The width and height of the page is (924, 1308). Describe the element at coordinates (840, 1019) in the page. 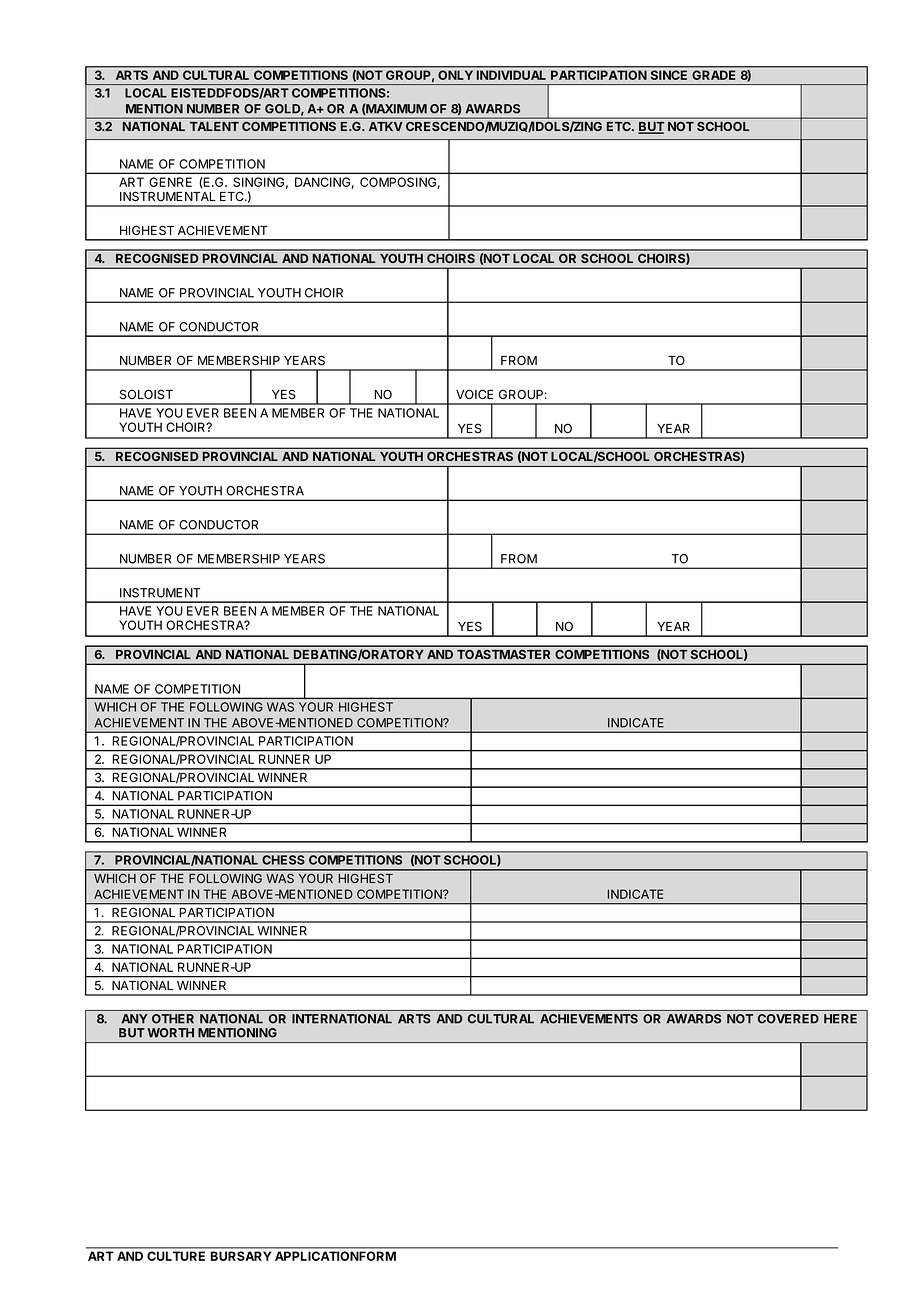

I see `HERE` at that location.
